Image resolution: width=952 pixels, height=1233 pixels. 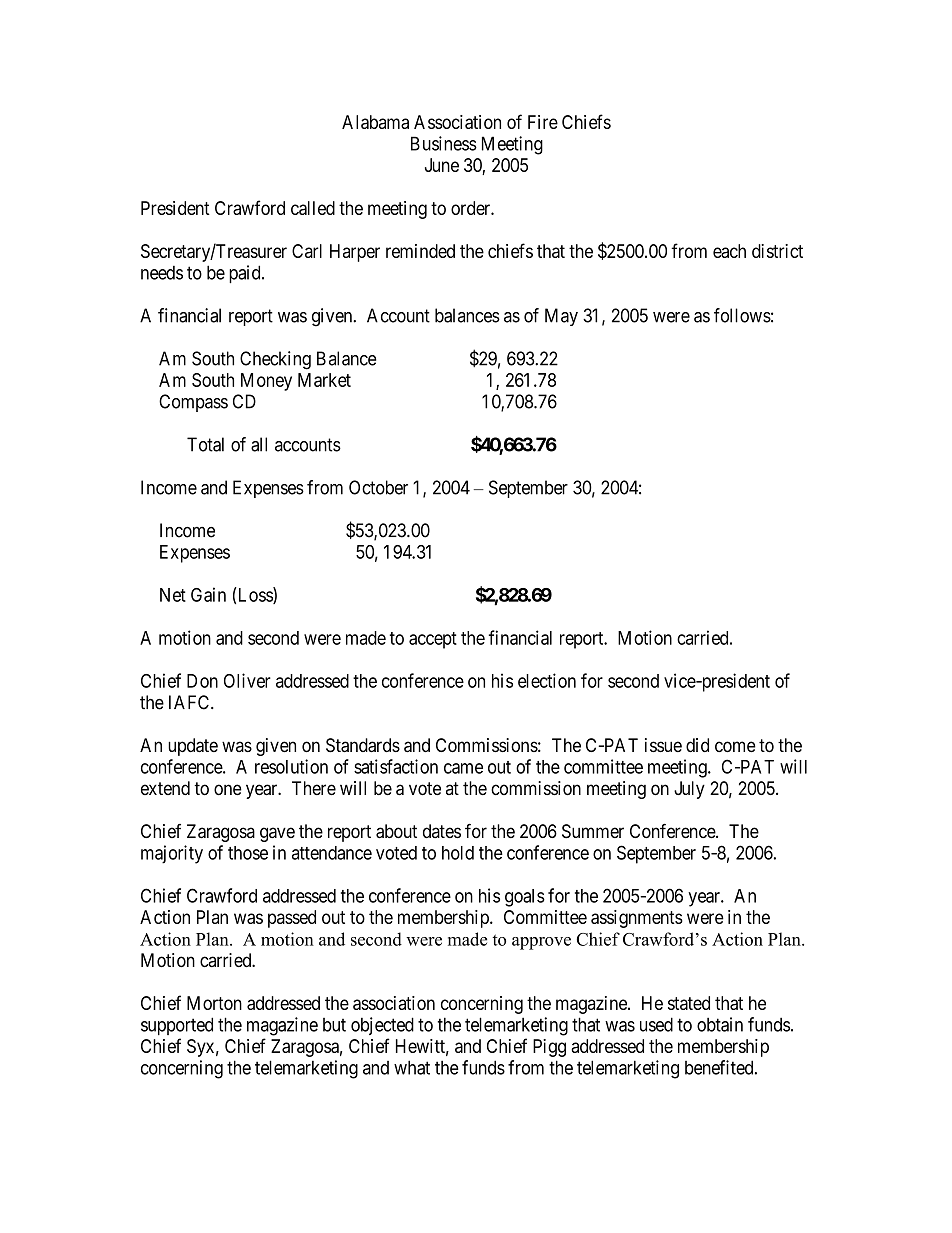 I want to click on each, so click(x=729, y=251).
